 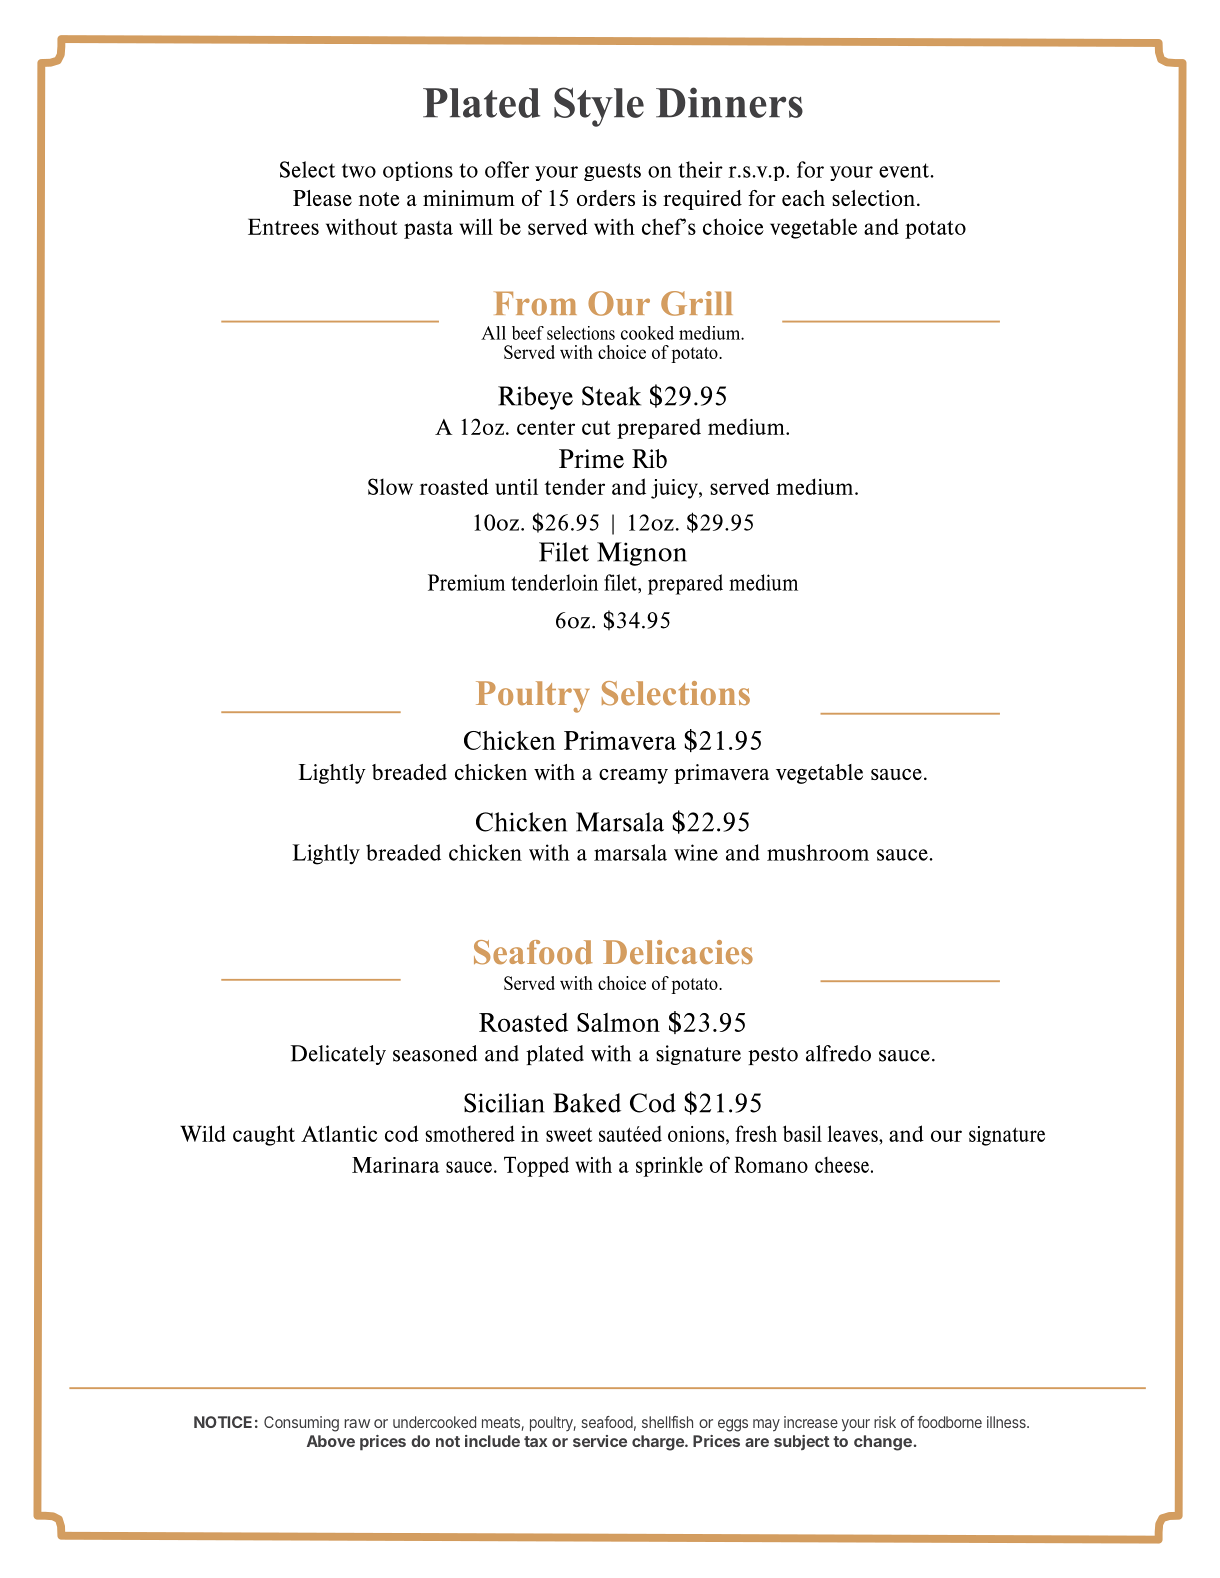 I want to click on Grill, so click(x=697, y=303).
